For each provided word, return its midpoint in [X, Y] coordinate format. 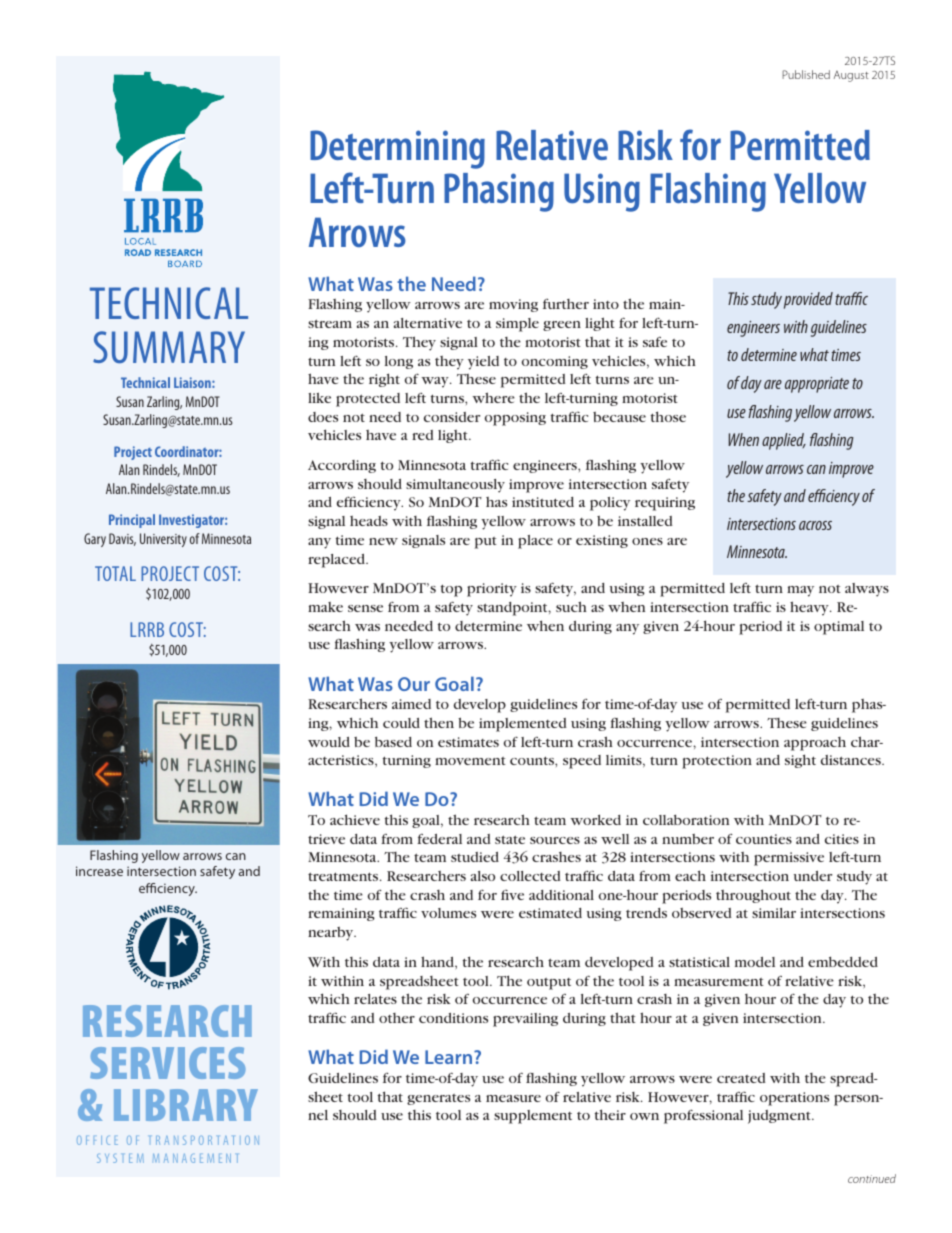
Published [806, 74]
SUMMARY [169, 347]
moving [513, 305]
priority [492, 590]
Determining [397, 149]
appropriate [817, 385]
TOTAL [115, 573]
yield [483, 363]
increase [99, 871]
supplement [533, 1117]
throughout [753, 896]
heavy [810, 608]
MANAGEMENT [195, 1158]
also [483, 876]
